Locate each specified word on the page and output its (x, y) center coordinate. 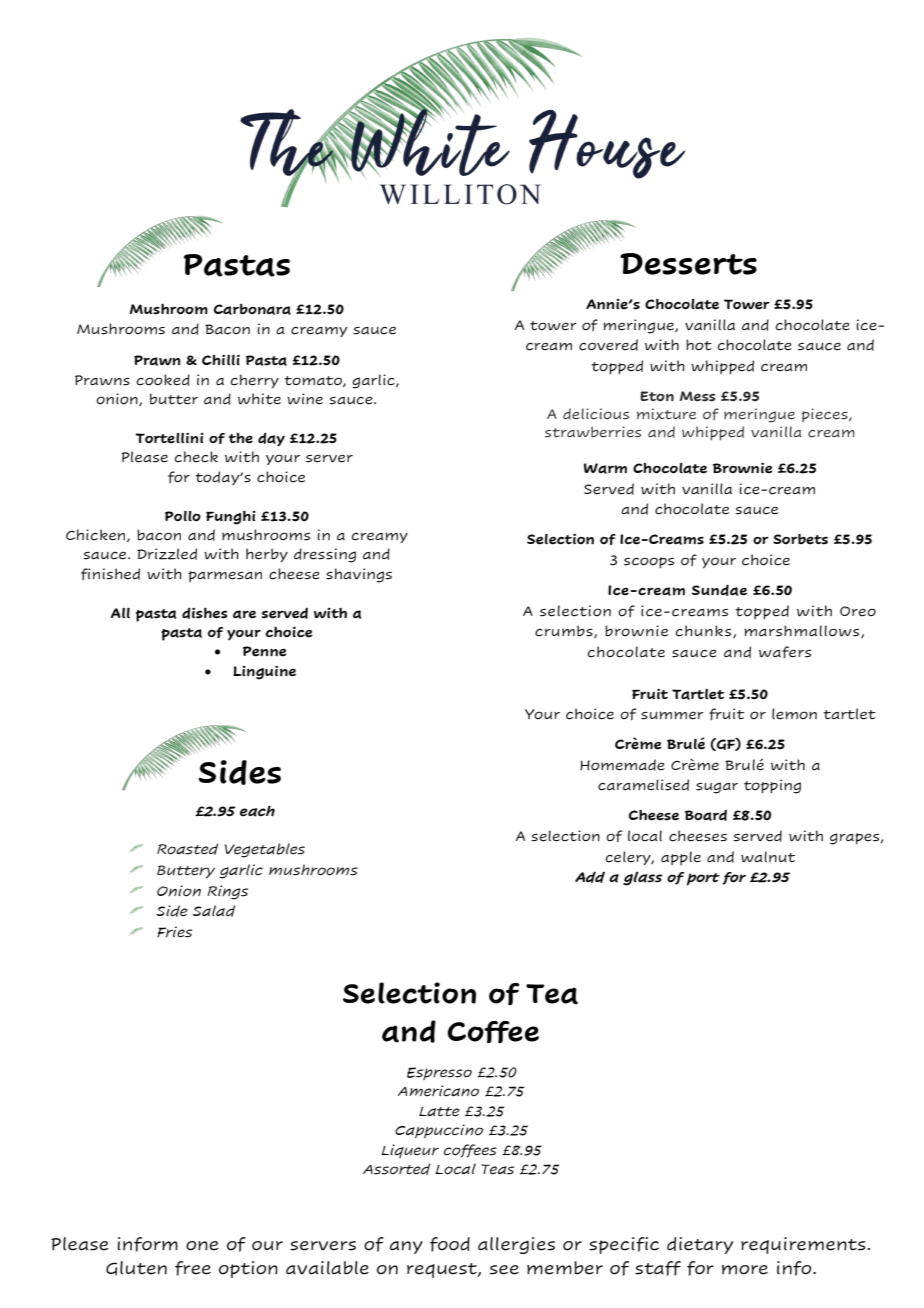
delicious (596, 414)
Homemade (622, 765)
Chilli (221, 359)
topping (772, 786)
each (257, 811)
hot (699, 345)
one (202, 1246)
